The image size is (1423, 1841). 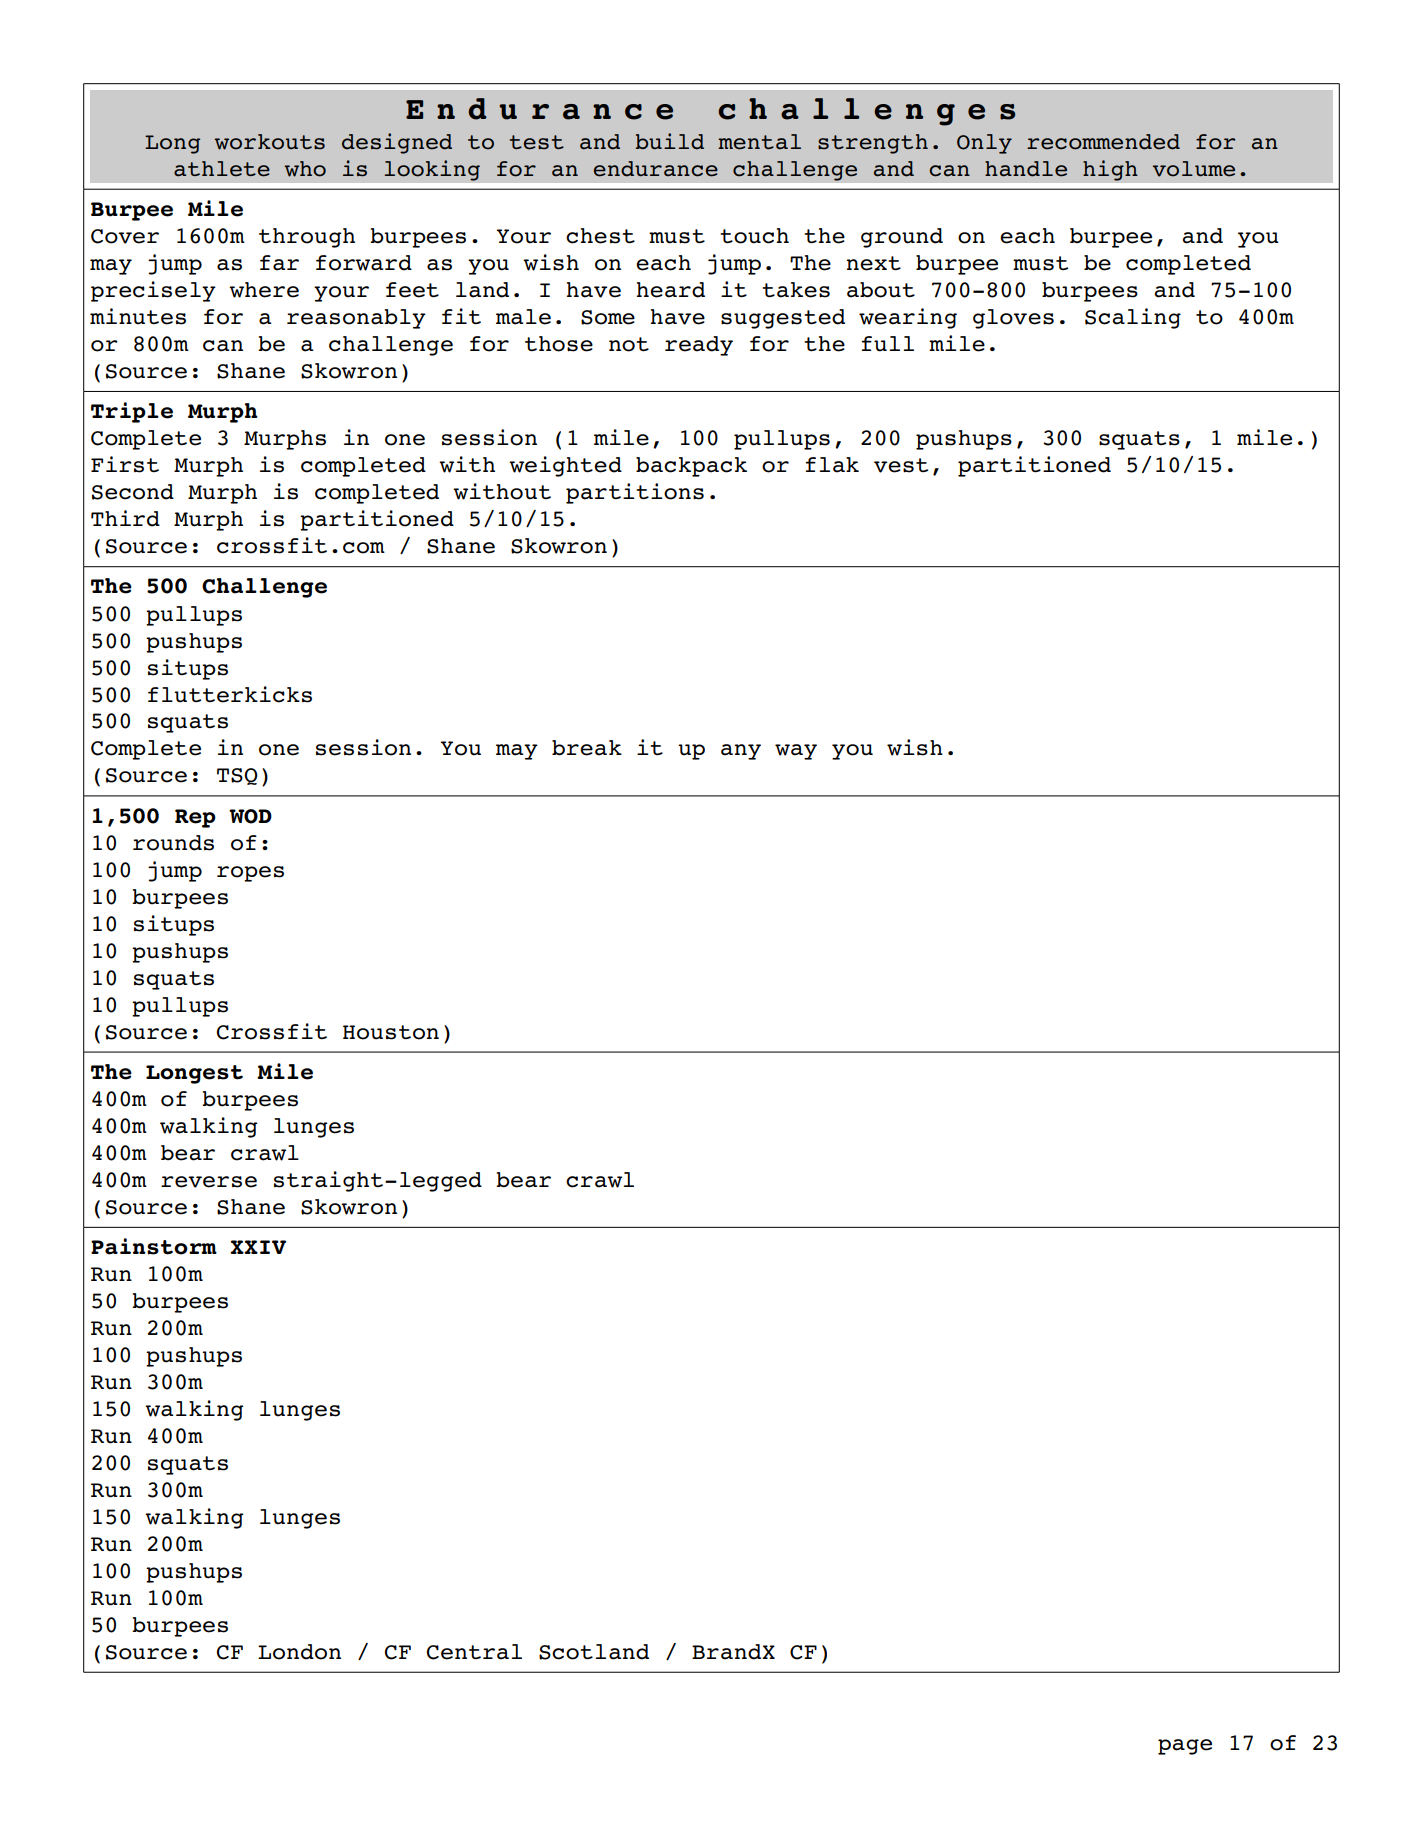 I want to click on build, so click(x=670, y=141).
